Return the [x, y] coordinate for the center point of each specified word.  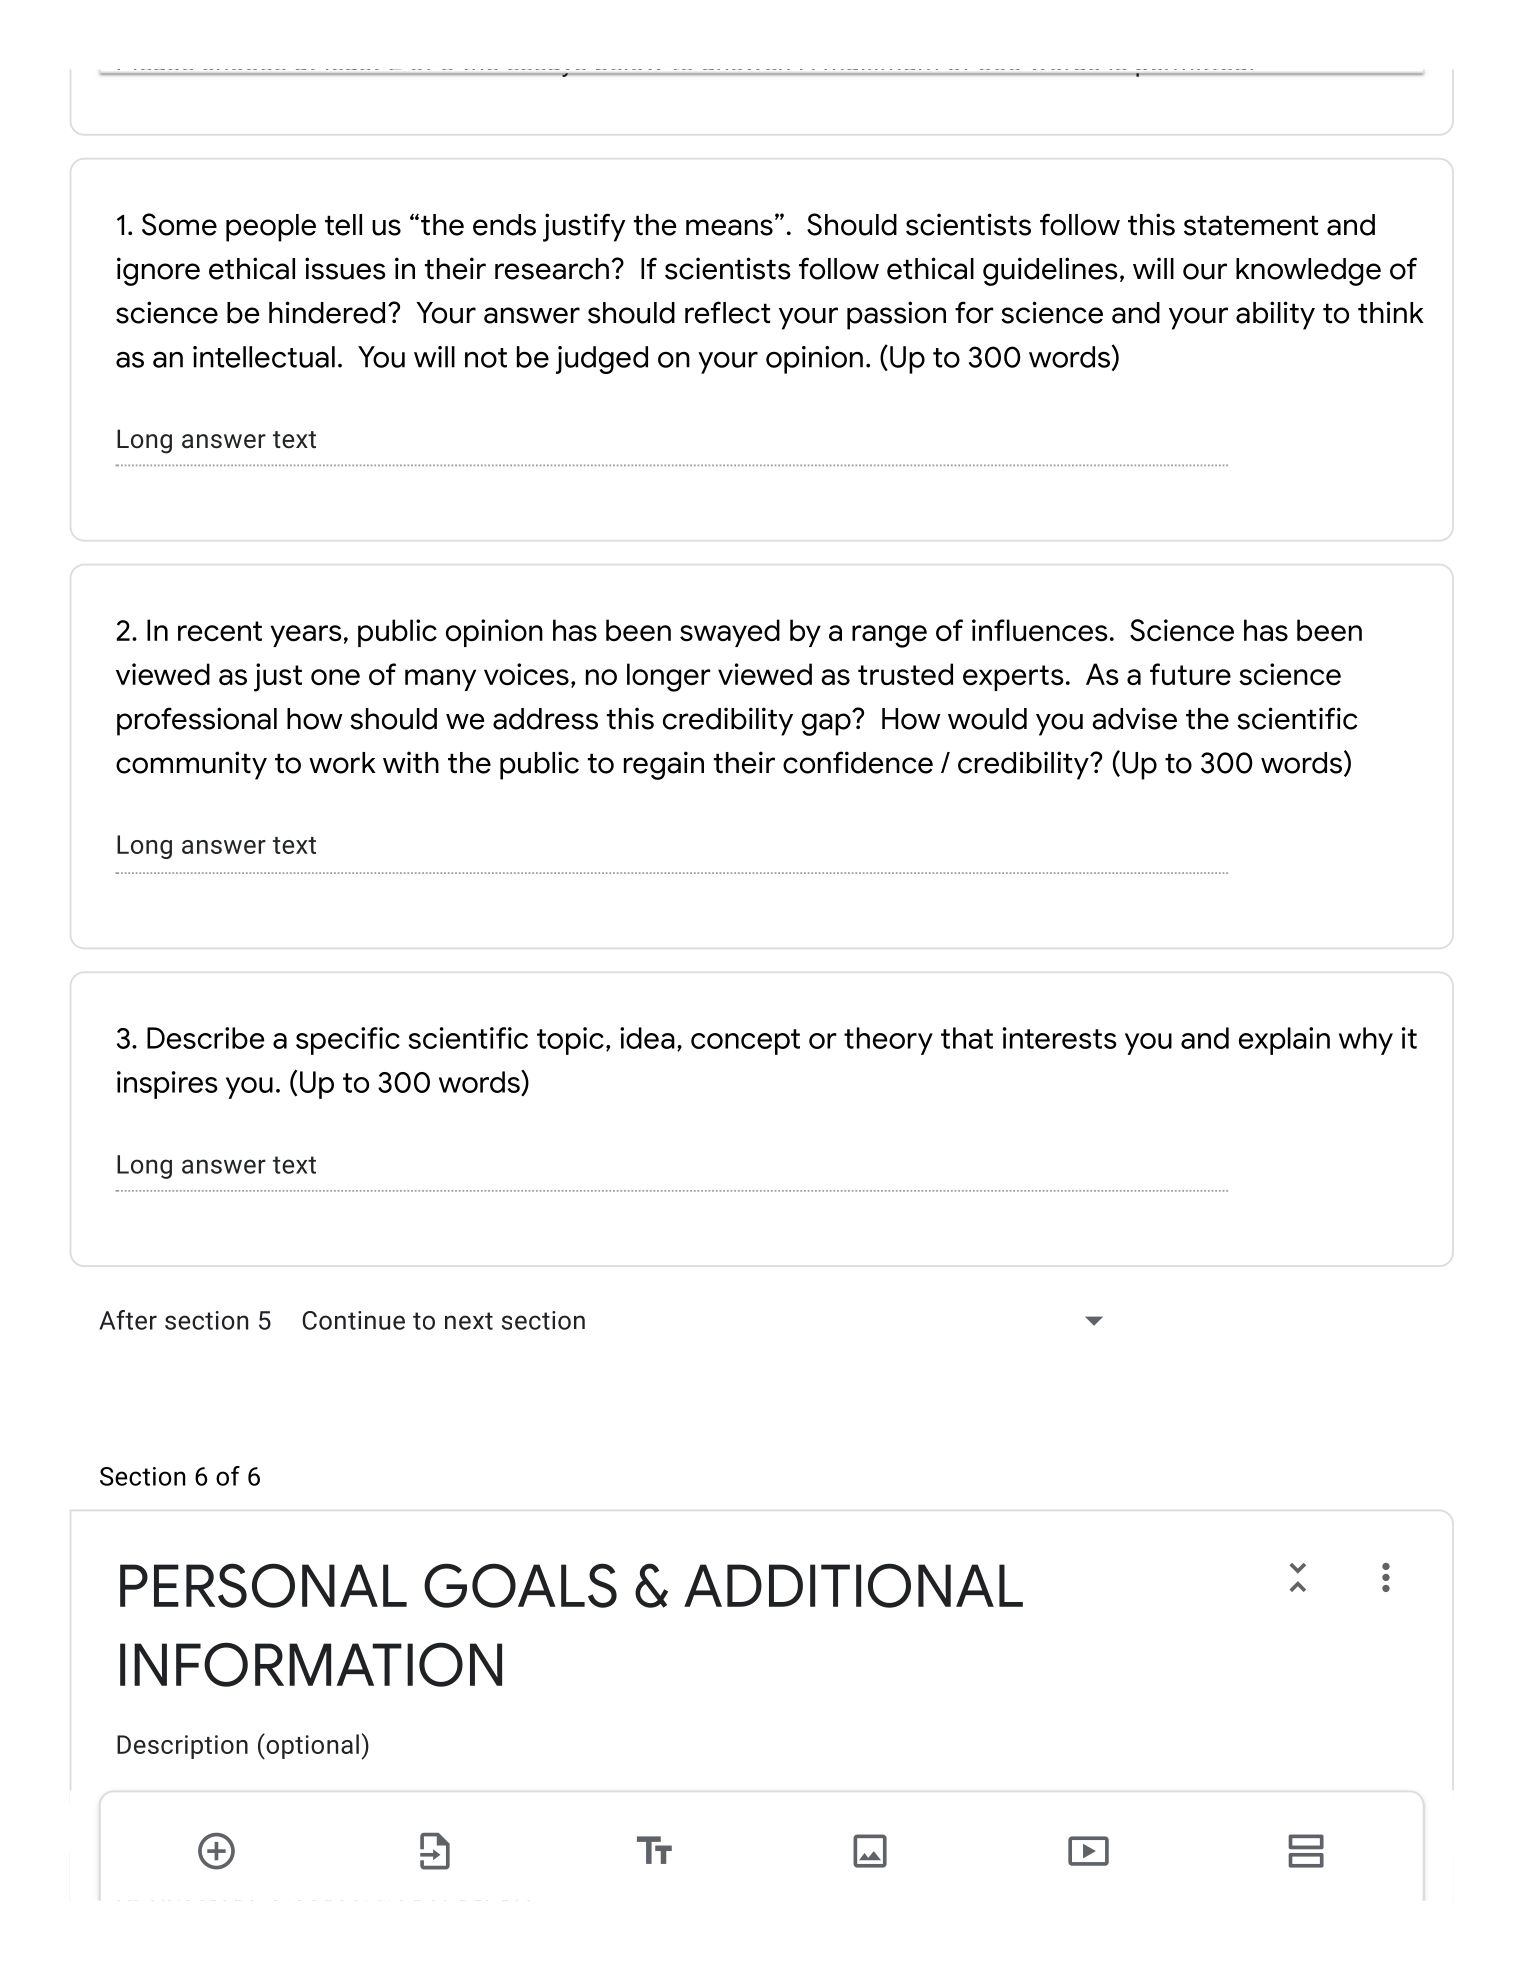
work [342, 763]
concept [745, 1042]
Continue [353, 1320]
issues [345, 268]
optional [311, 1746]
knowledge [1308, 272]
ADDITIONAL [853, 1585]
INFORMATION [311, 1664]
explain [1284, 1041]
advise [1134, 718]
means [729, 227]
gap [827, 723]
